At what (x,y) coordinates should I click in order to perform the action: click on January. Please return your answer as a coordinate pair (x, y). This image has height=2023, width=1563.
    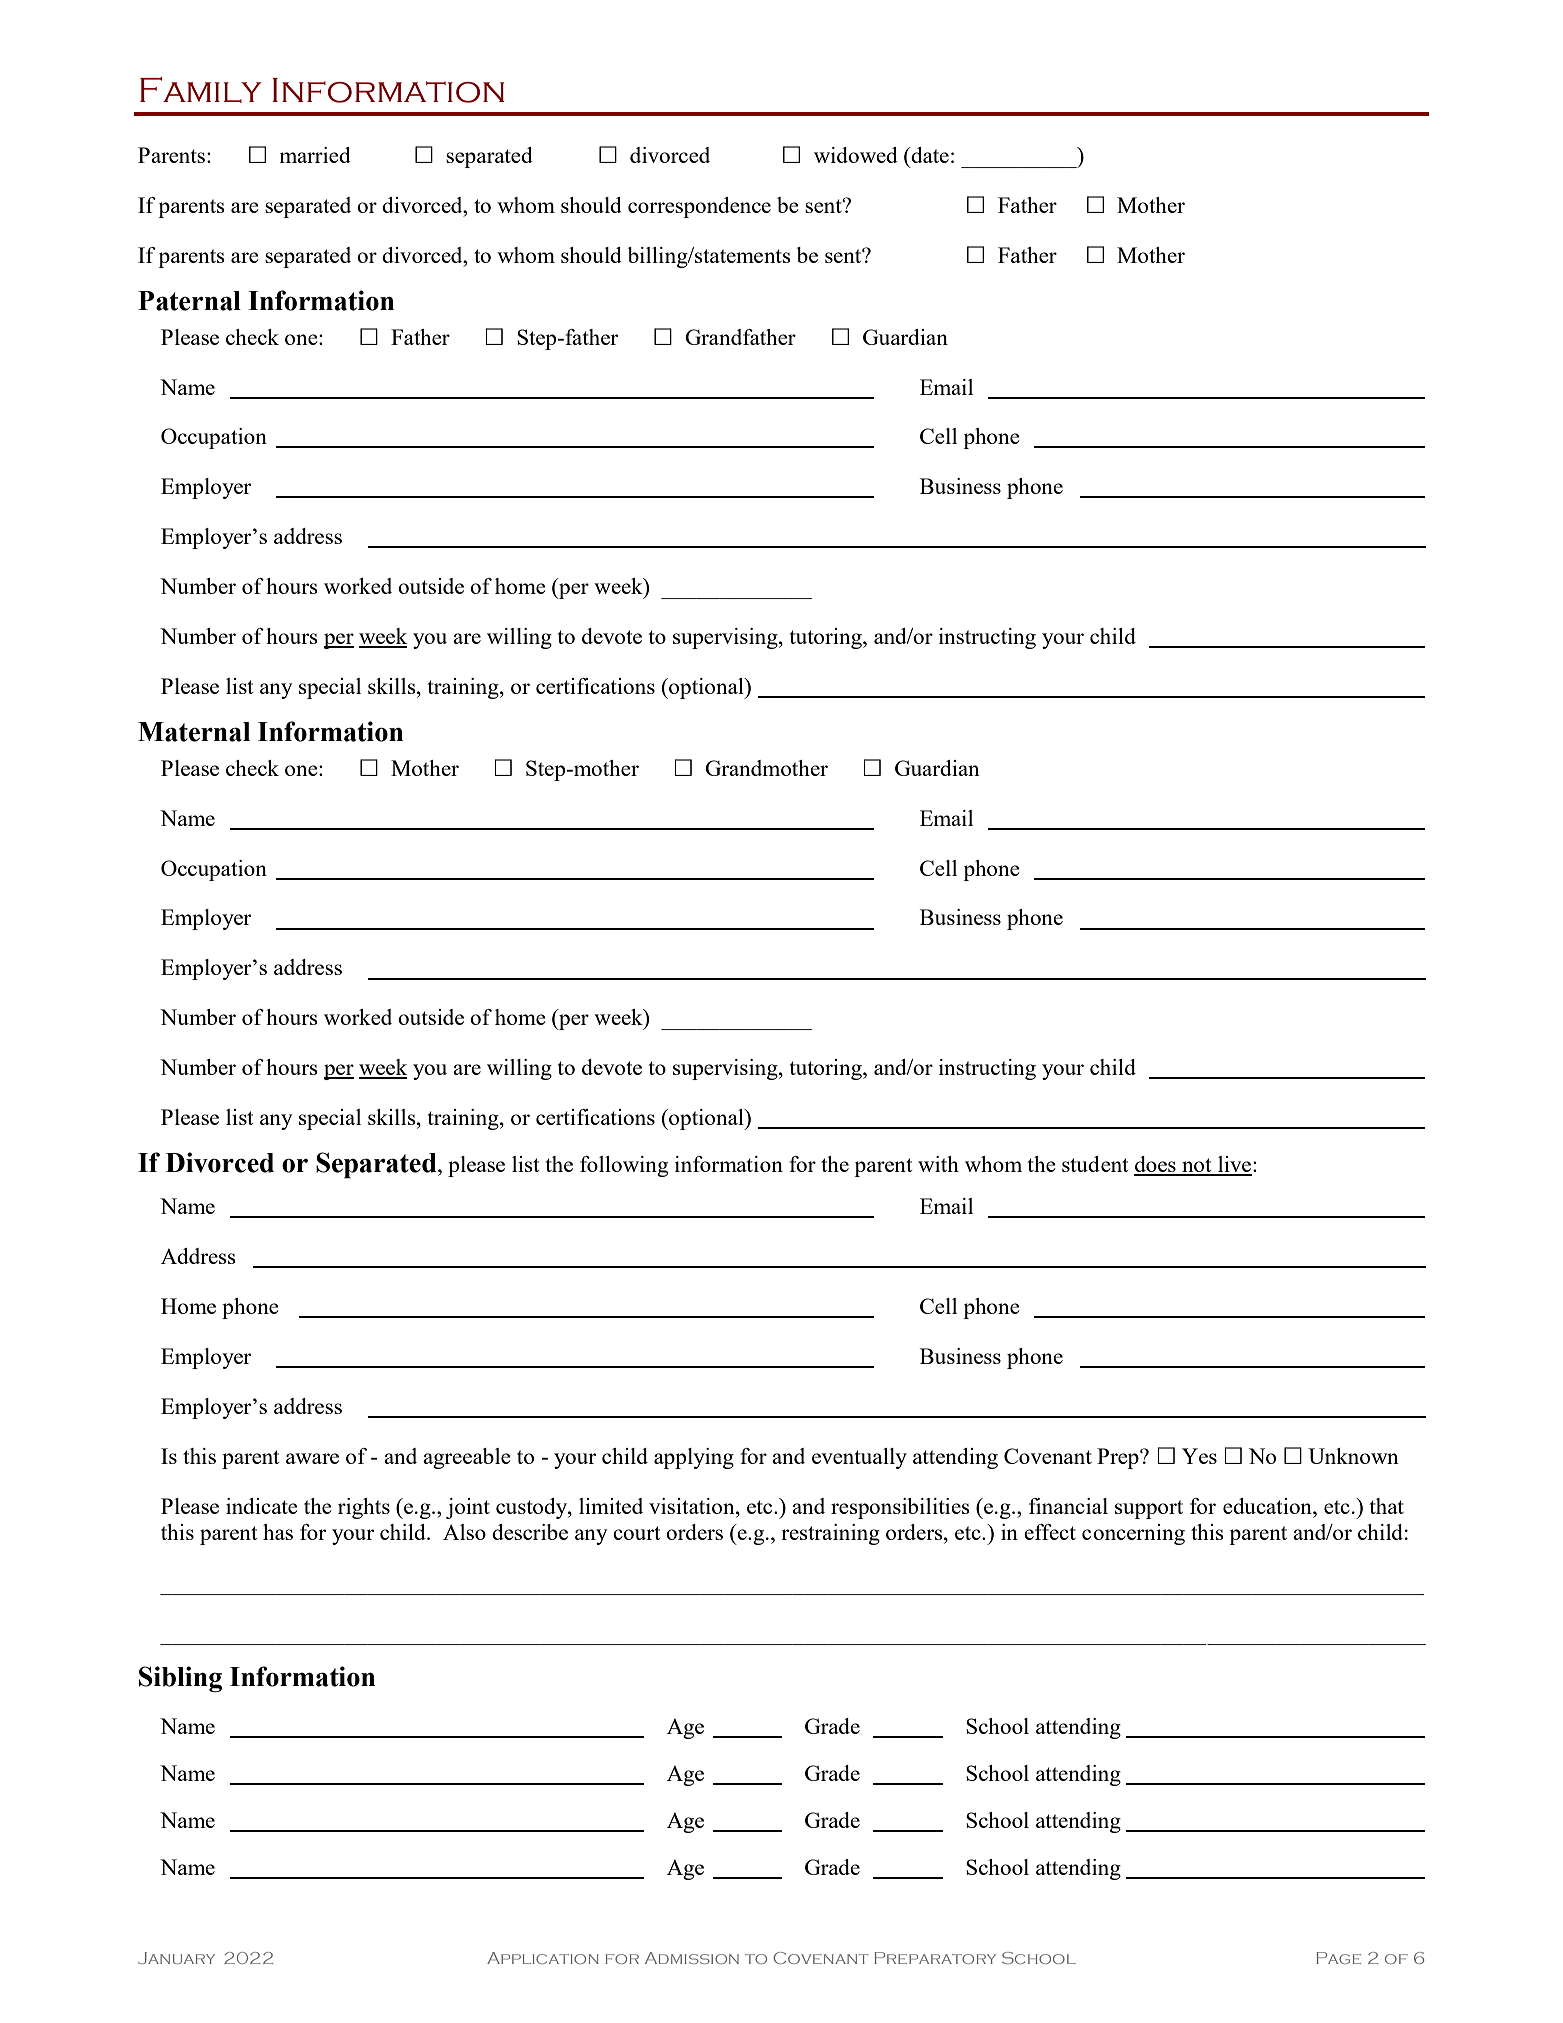
    Looking at the image, I should click on (176, 1958).
